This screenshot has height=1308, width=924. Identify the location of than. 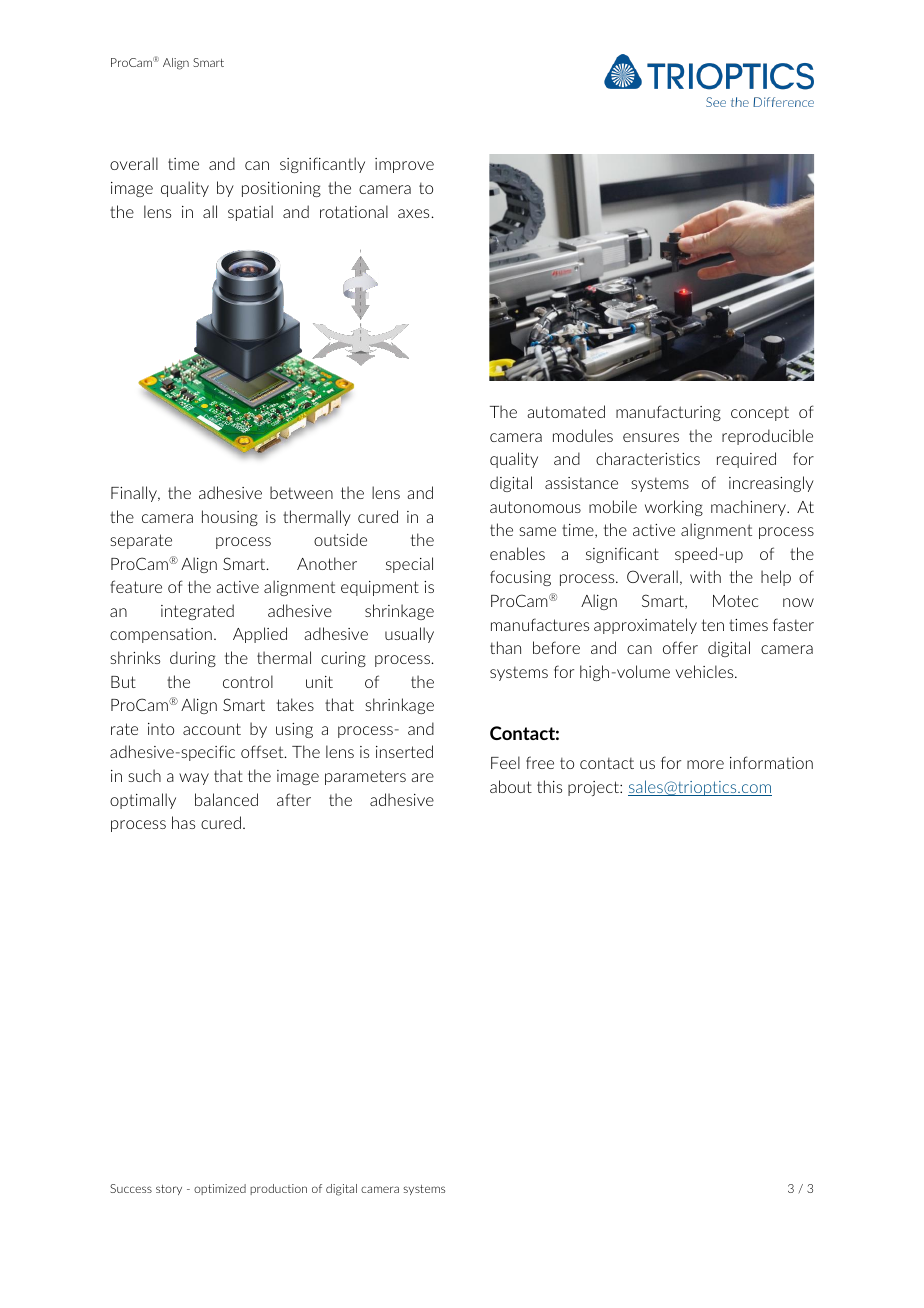
(505, 647).
